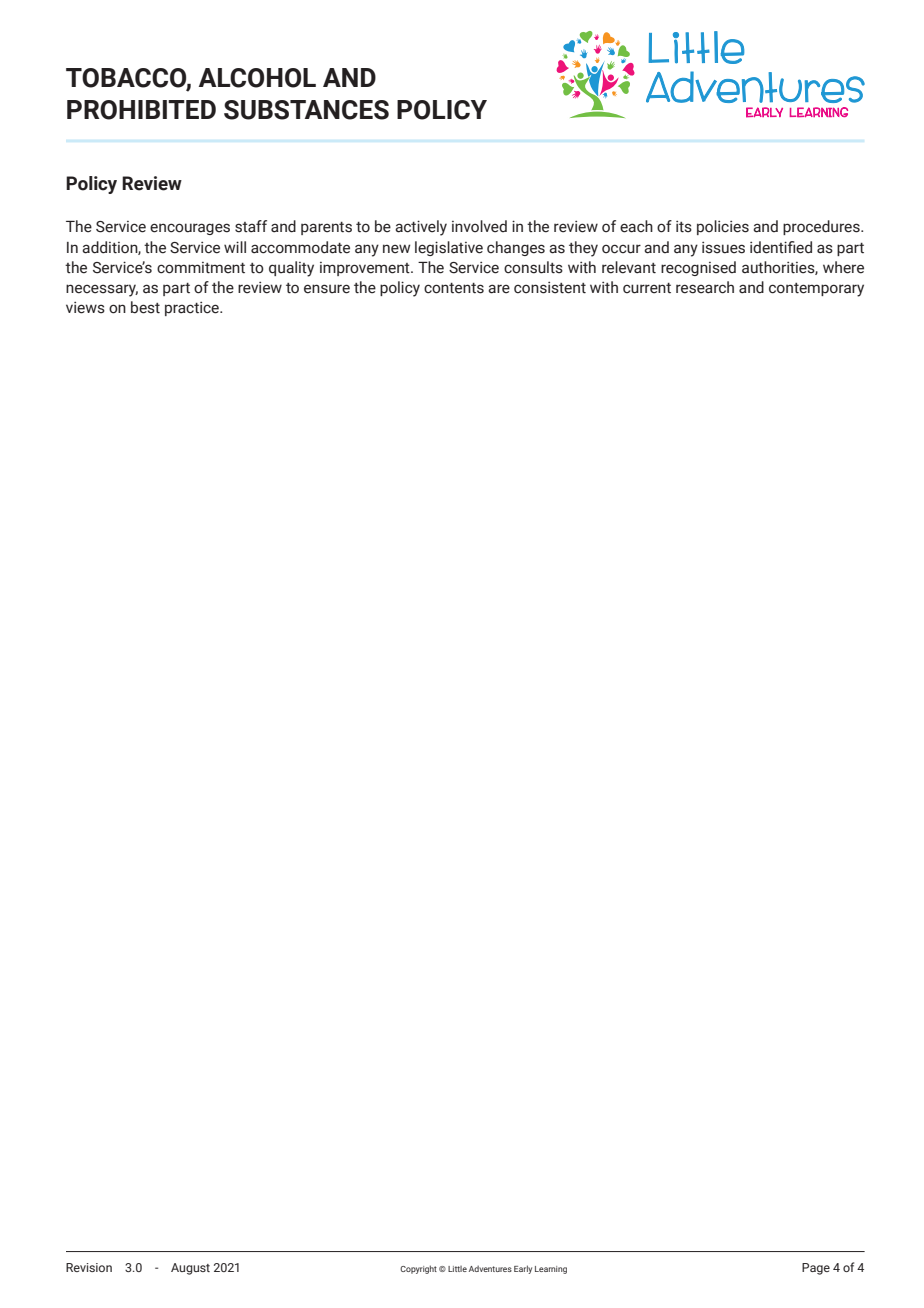 The height and width of the image is (1308, 924). What do you see at coordinates (454, 288) in the image?
I see `contents` at bounding box center [454, 288].
